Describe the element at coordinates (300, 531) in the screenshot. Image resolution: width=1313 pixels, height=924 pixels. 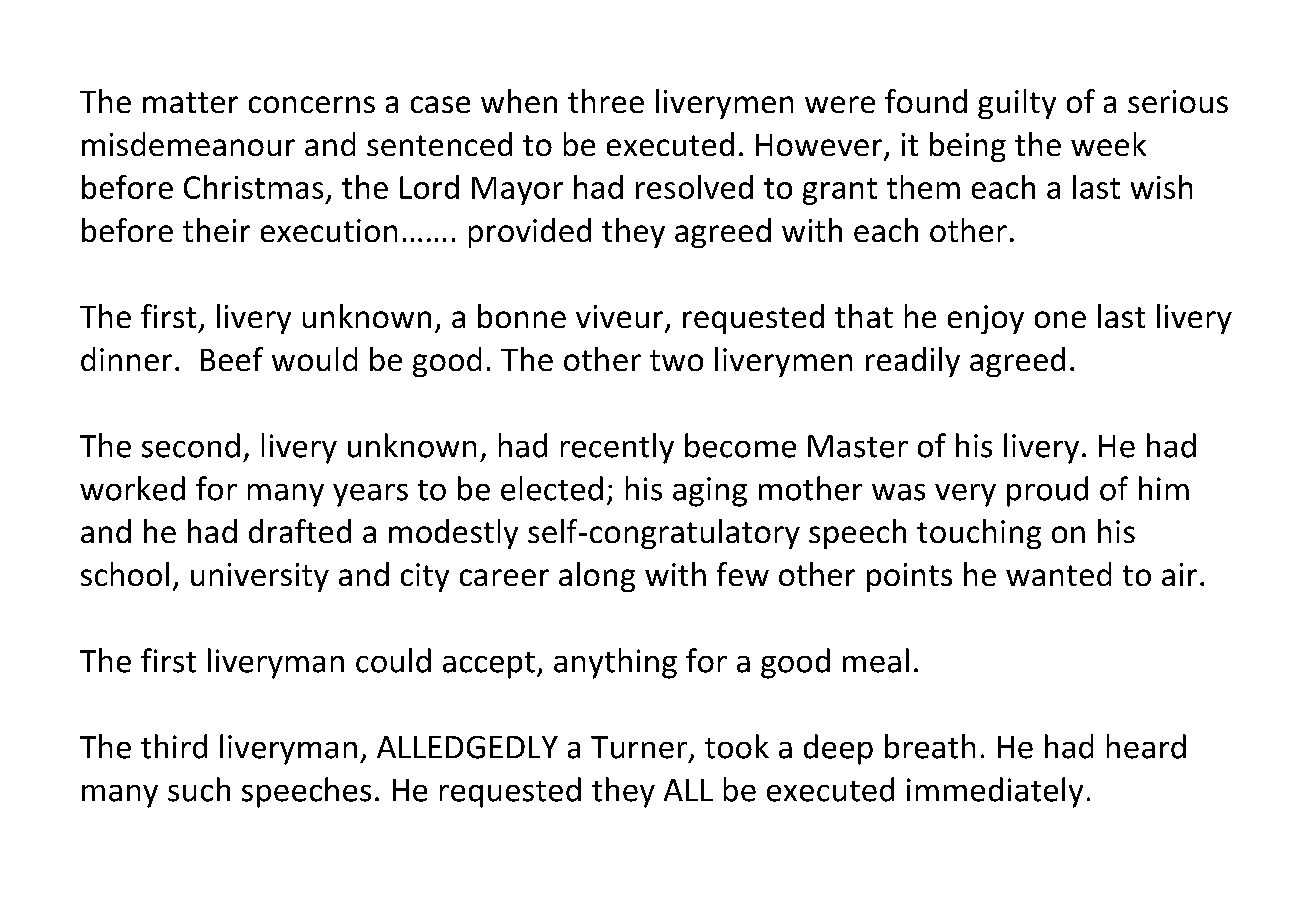
I see `drafted` at that location.
